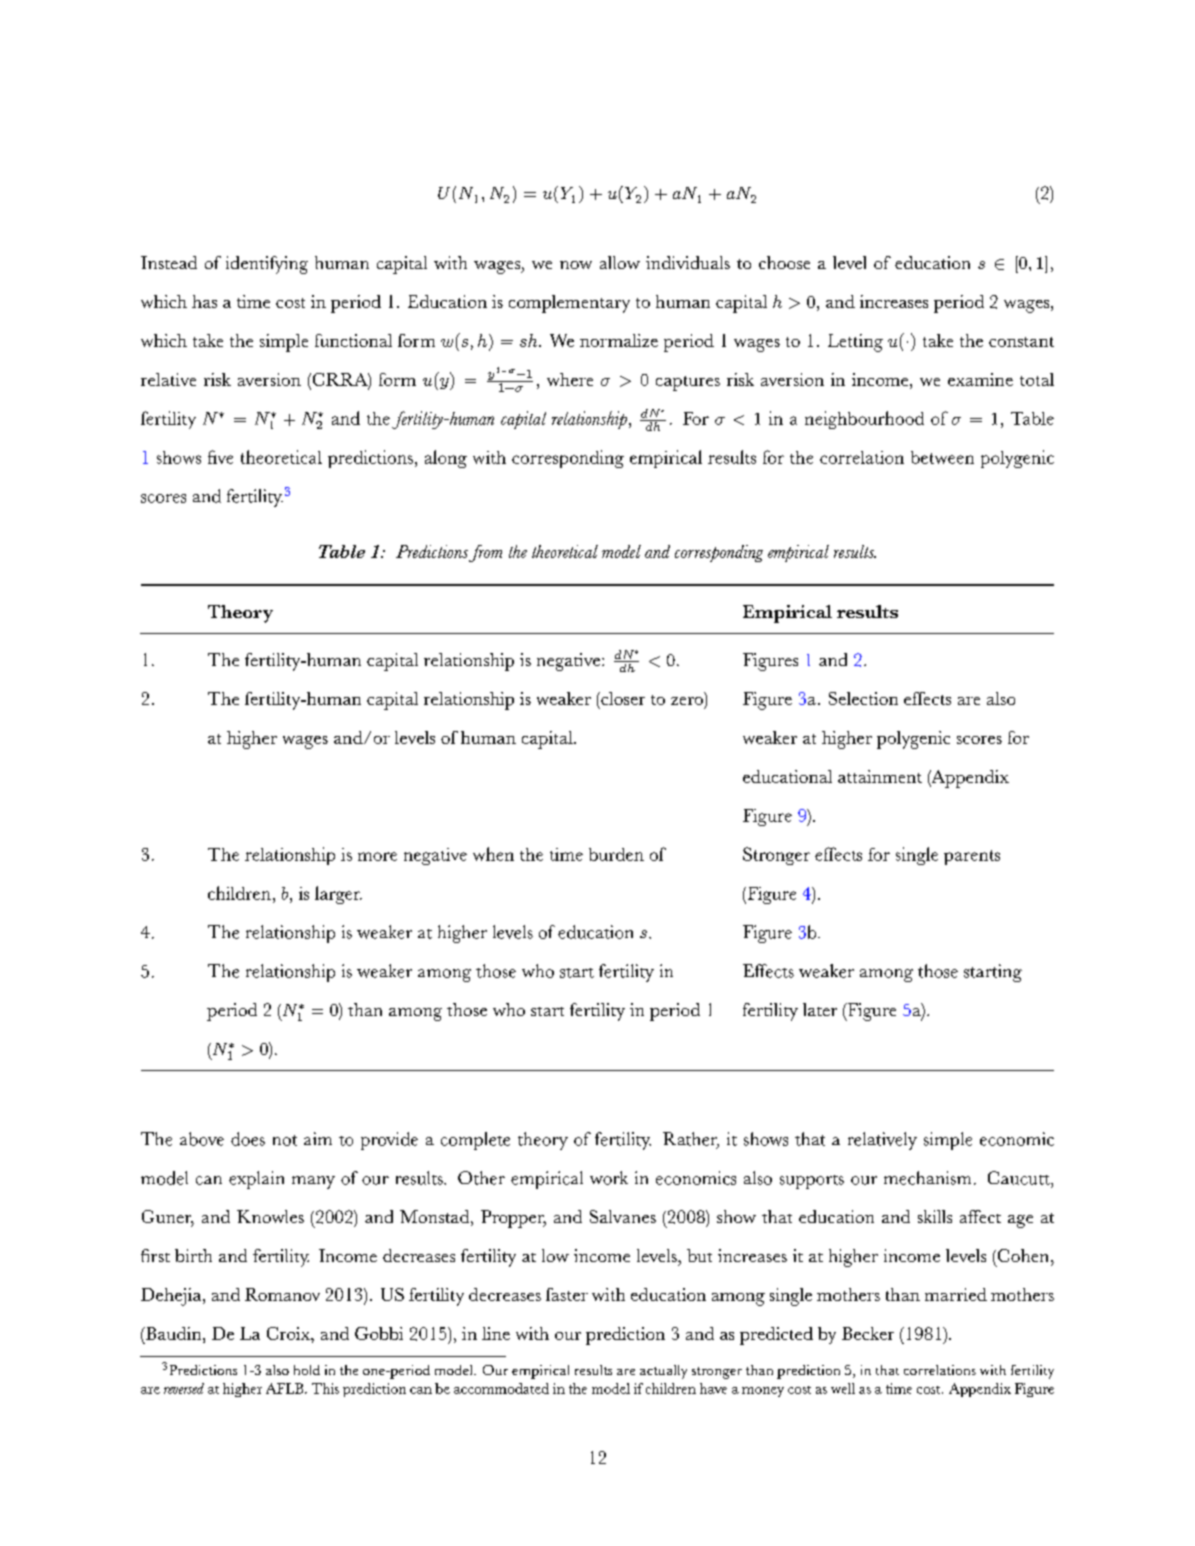 Image resolution: width=1195 pixels, height=1546 pixels. What do you see at coordinates (855, 343) in the image?
I see `Letting` at bounding box center [855, 343].
